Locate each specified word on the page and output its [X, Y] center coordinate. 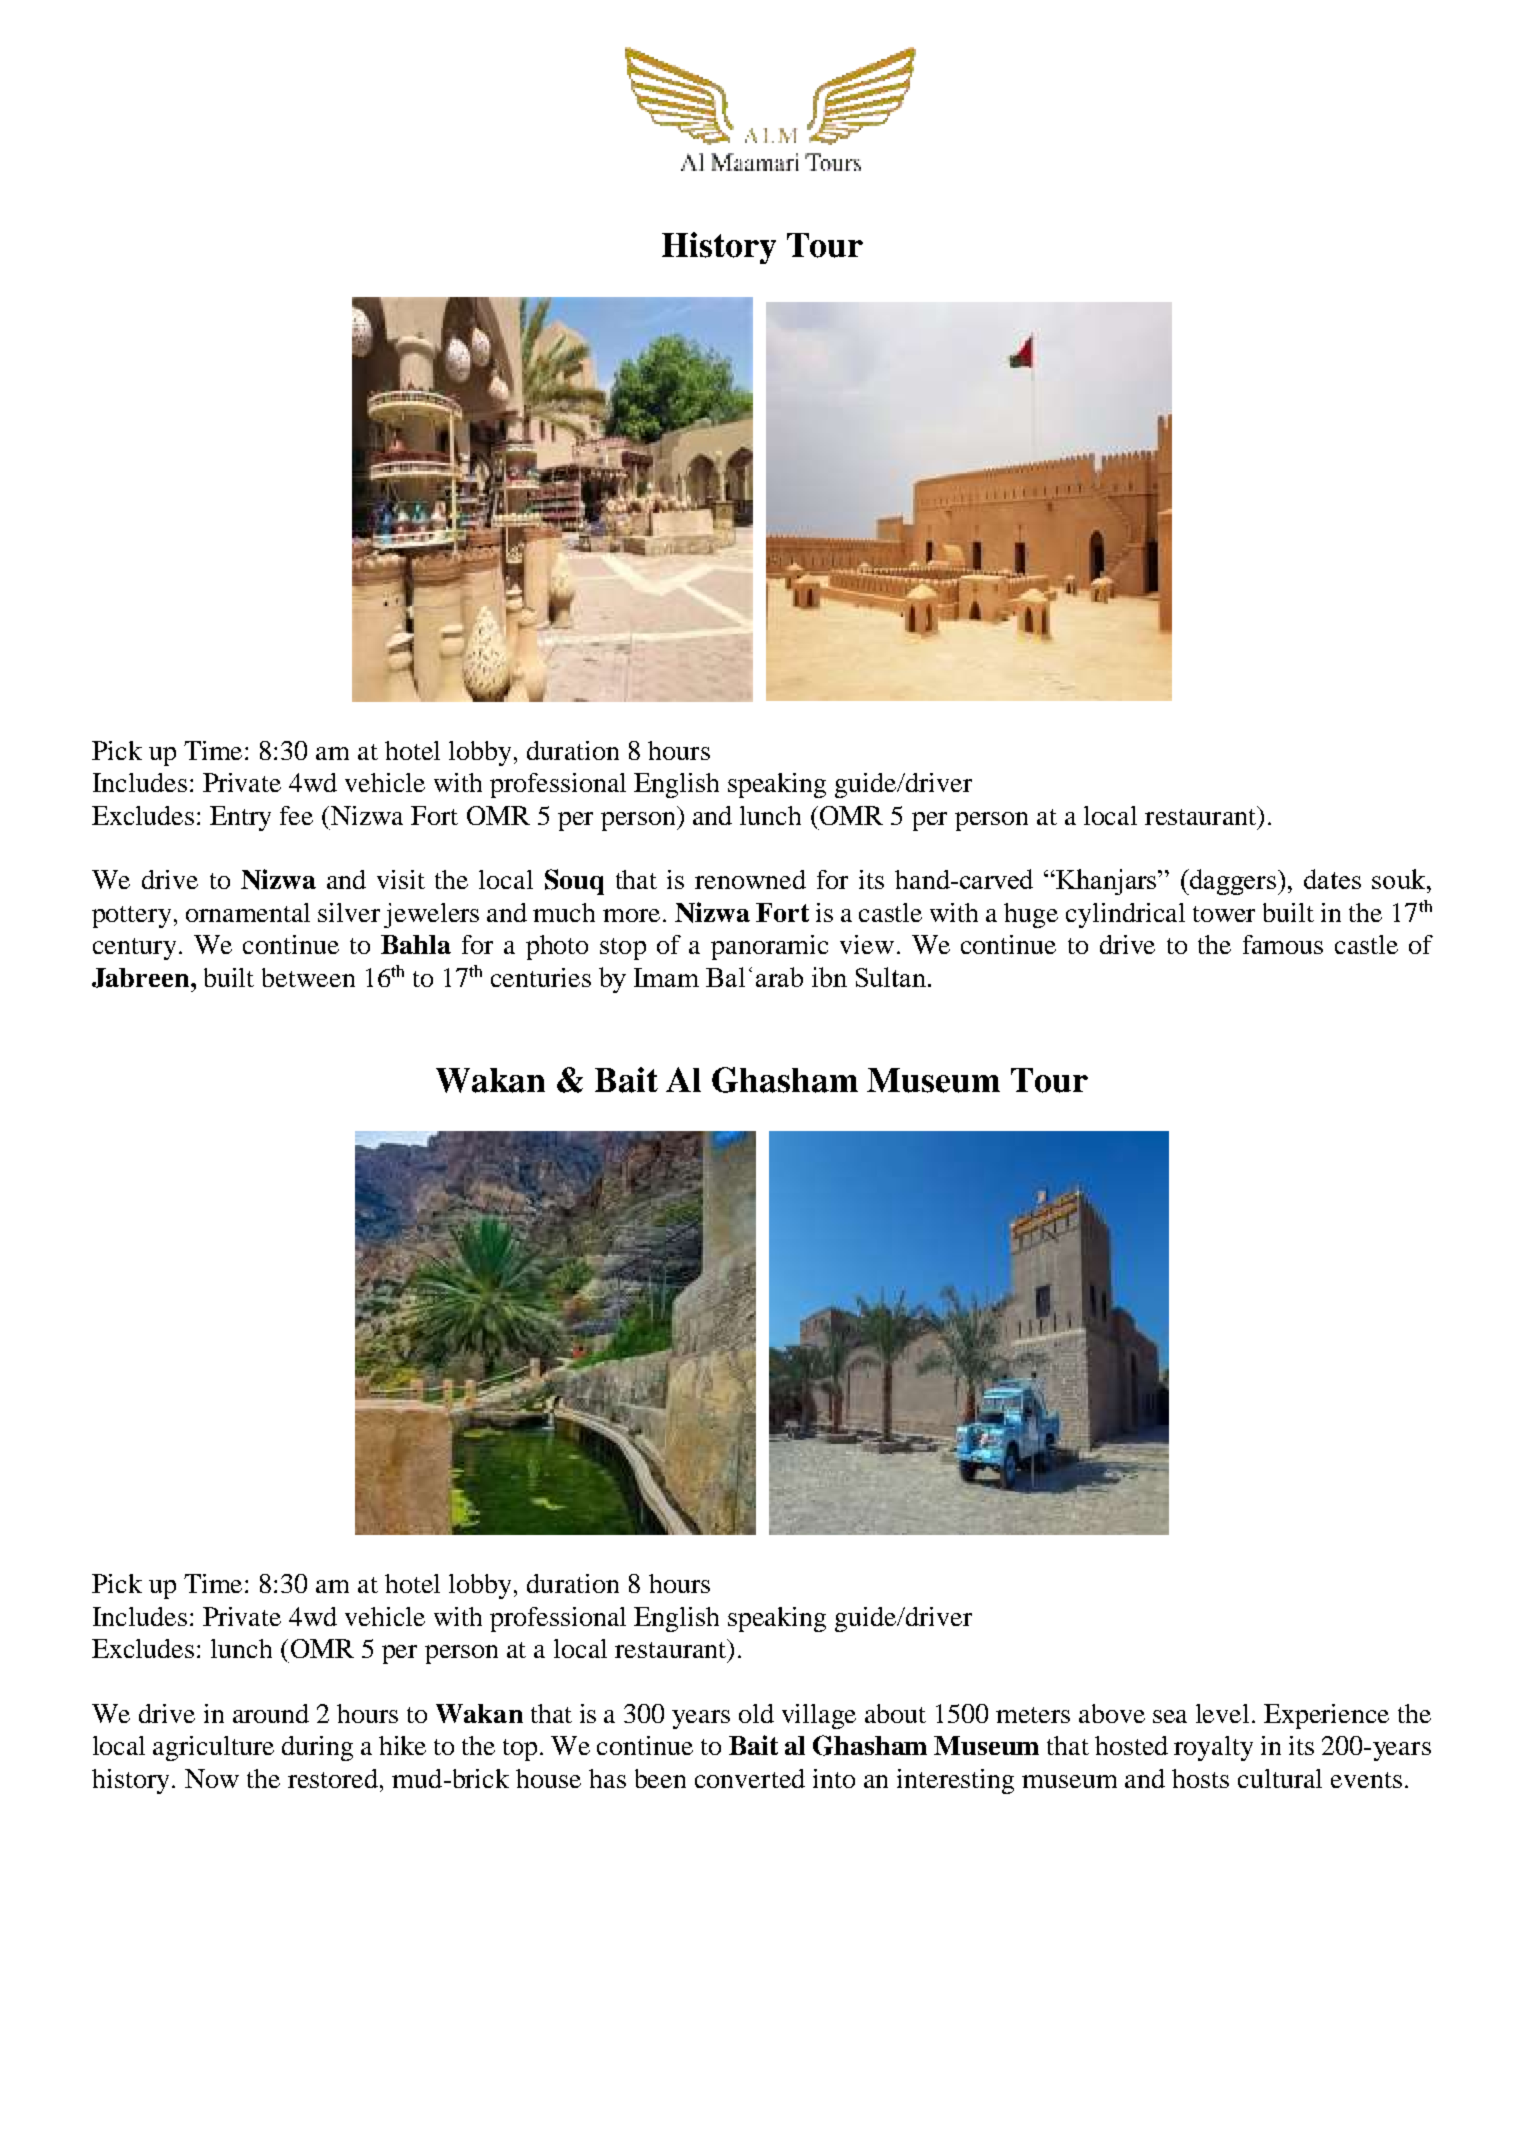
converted [750, 1778]
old [756, 1713]
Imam [666, 977]
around [271, 1713]
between [308, 977]
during [317, 1748]
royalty [1213, 1748]
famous [1283, 944]
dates [1332, 879]
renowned [750, 879]
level [1222, 1713]
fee [296, 815]
